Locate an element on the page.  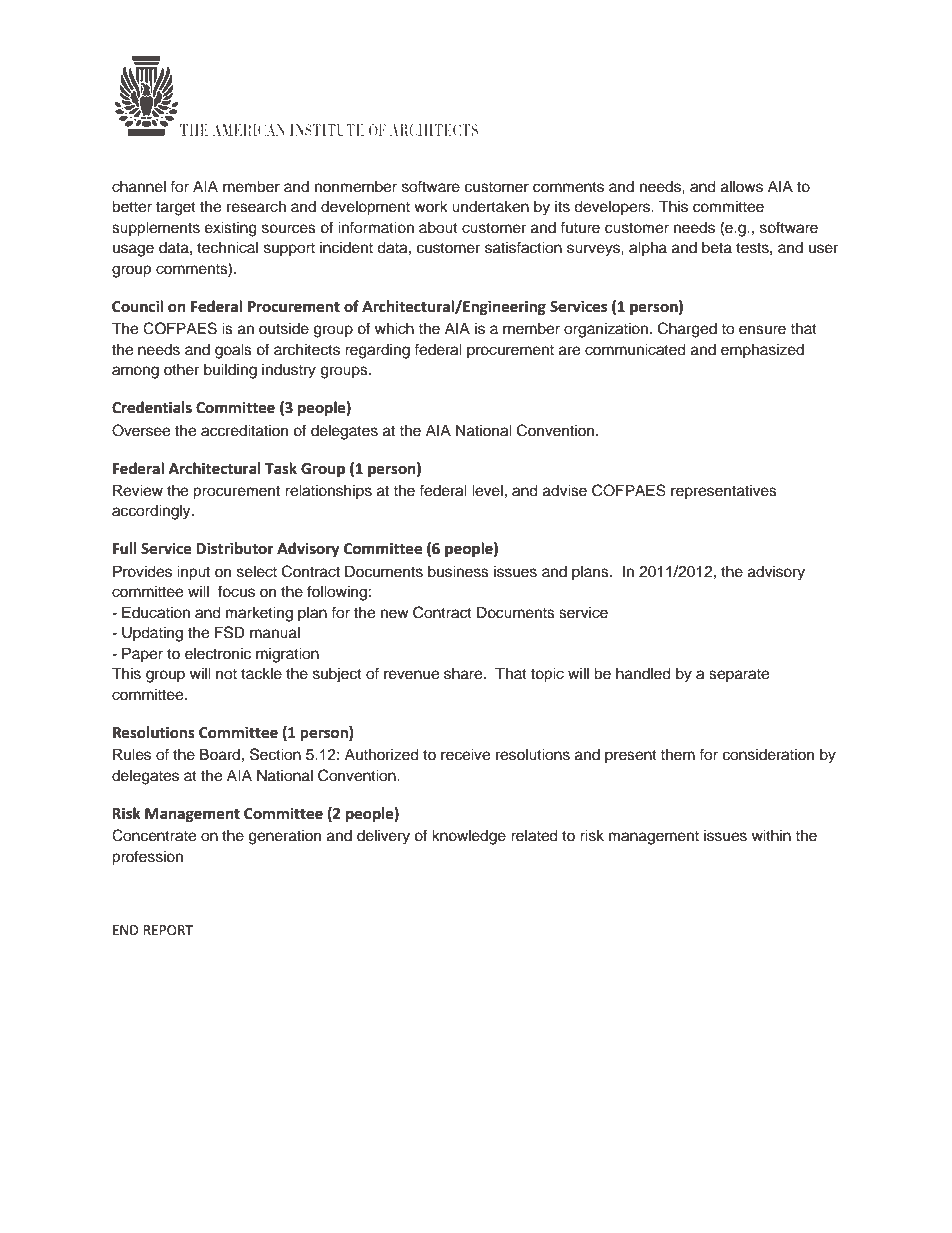
undertaken is located at coordinates (490, 207).
